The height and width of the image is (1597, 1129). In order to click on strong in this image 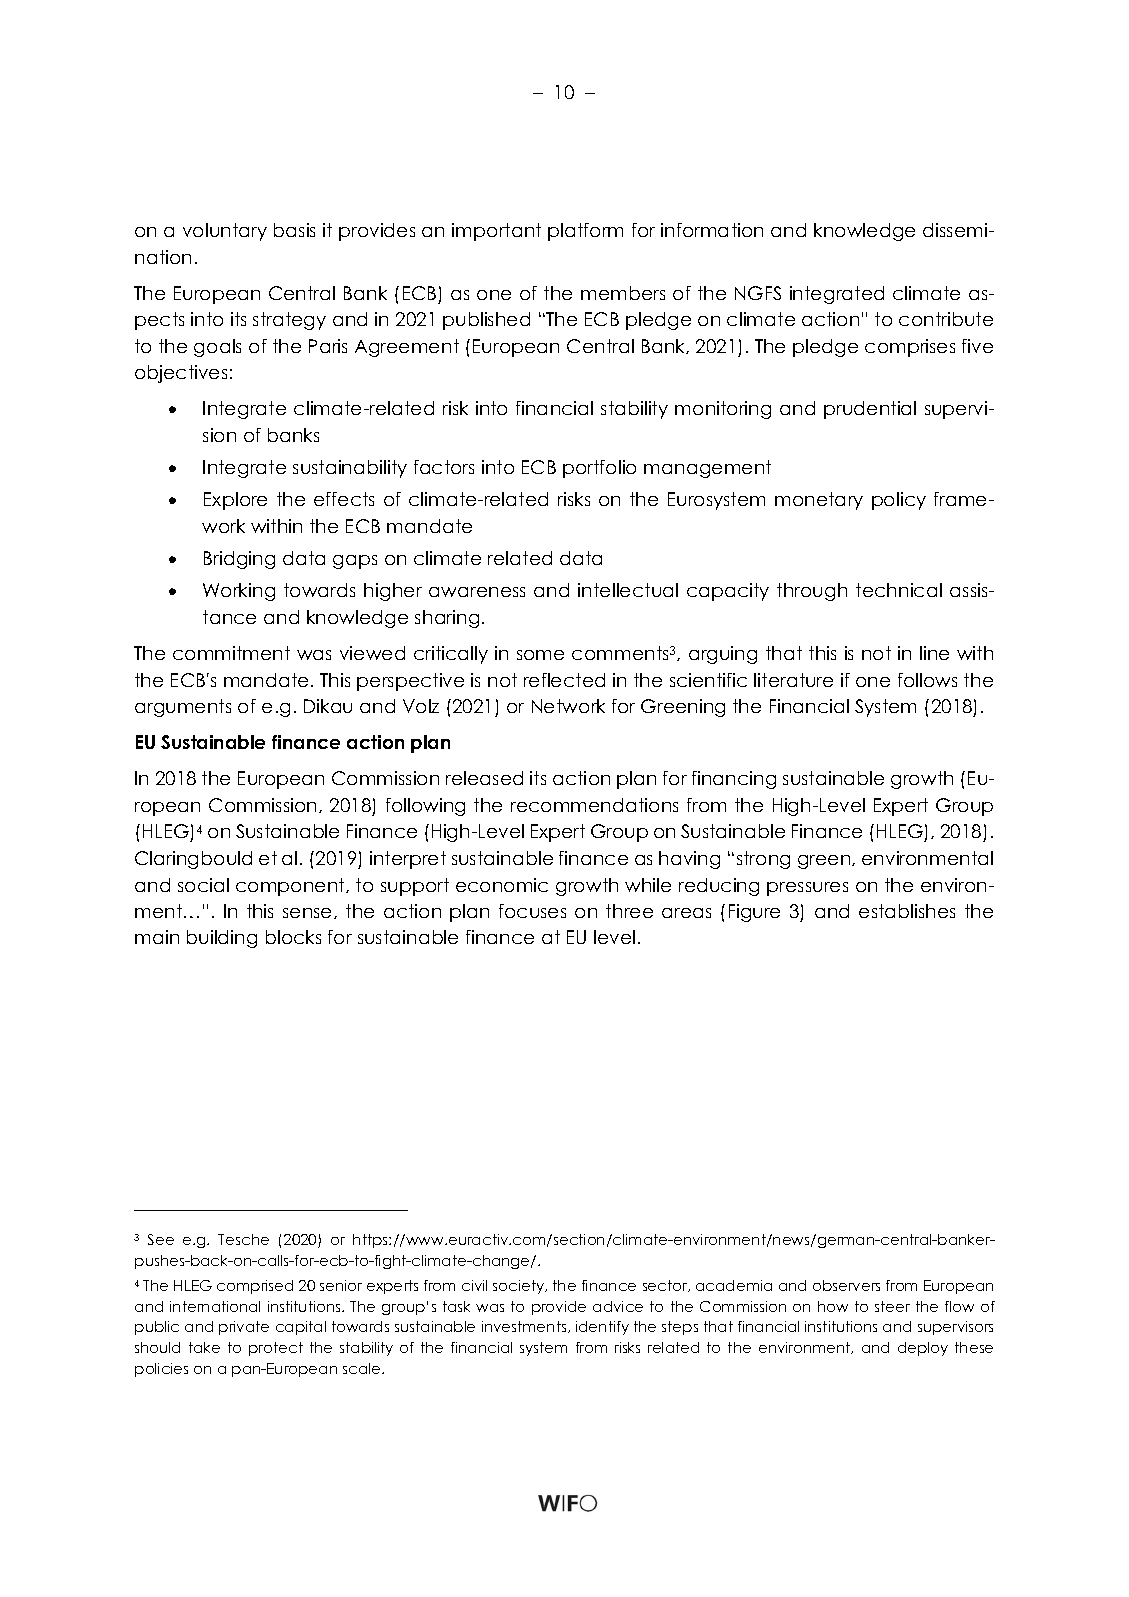, I will do `click(763, 860)`.
